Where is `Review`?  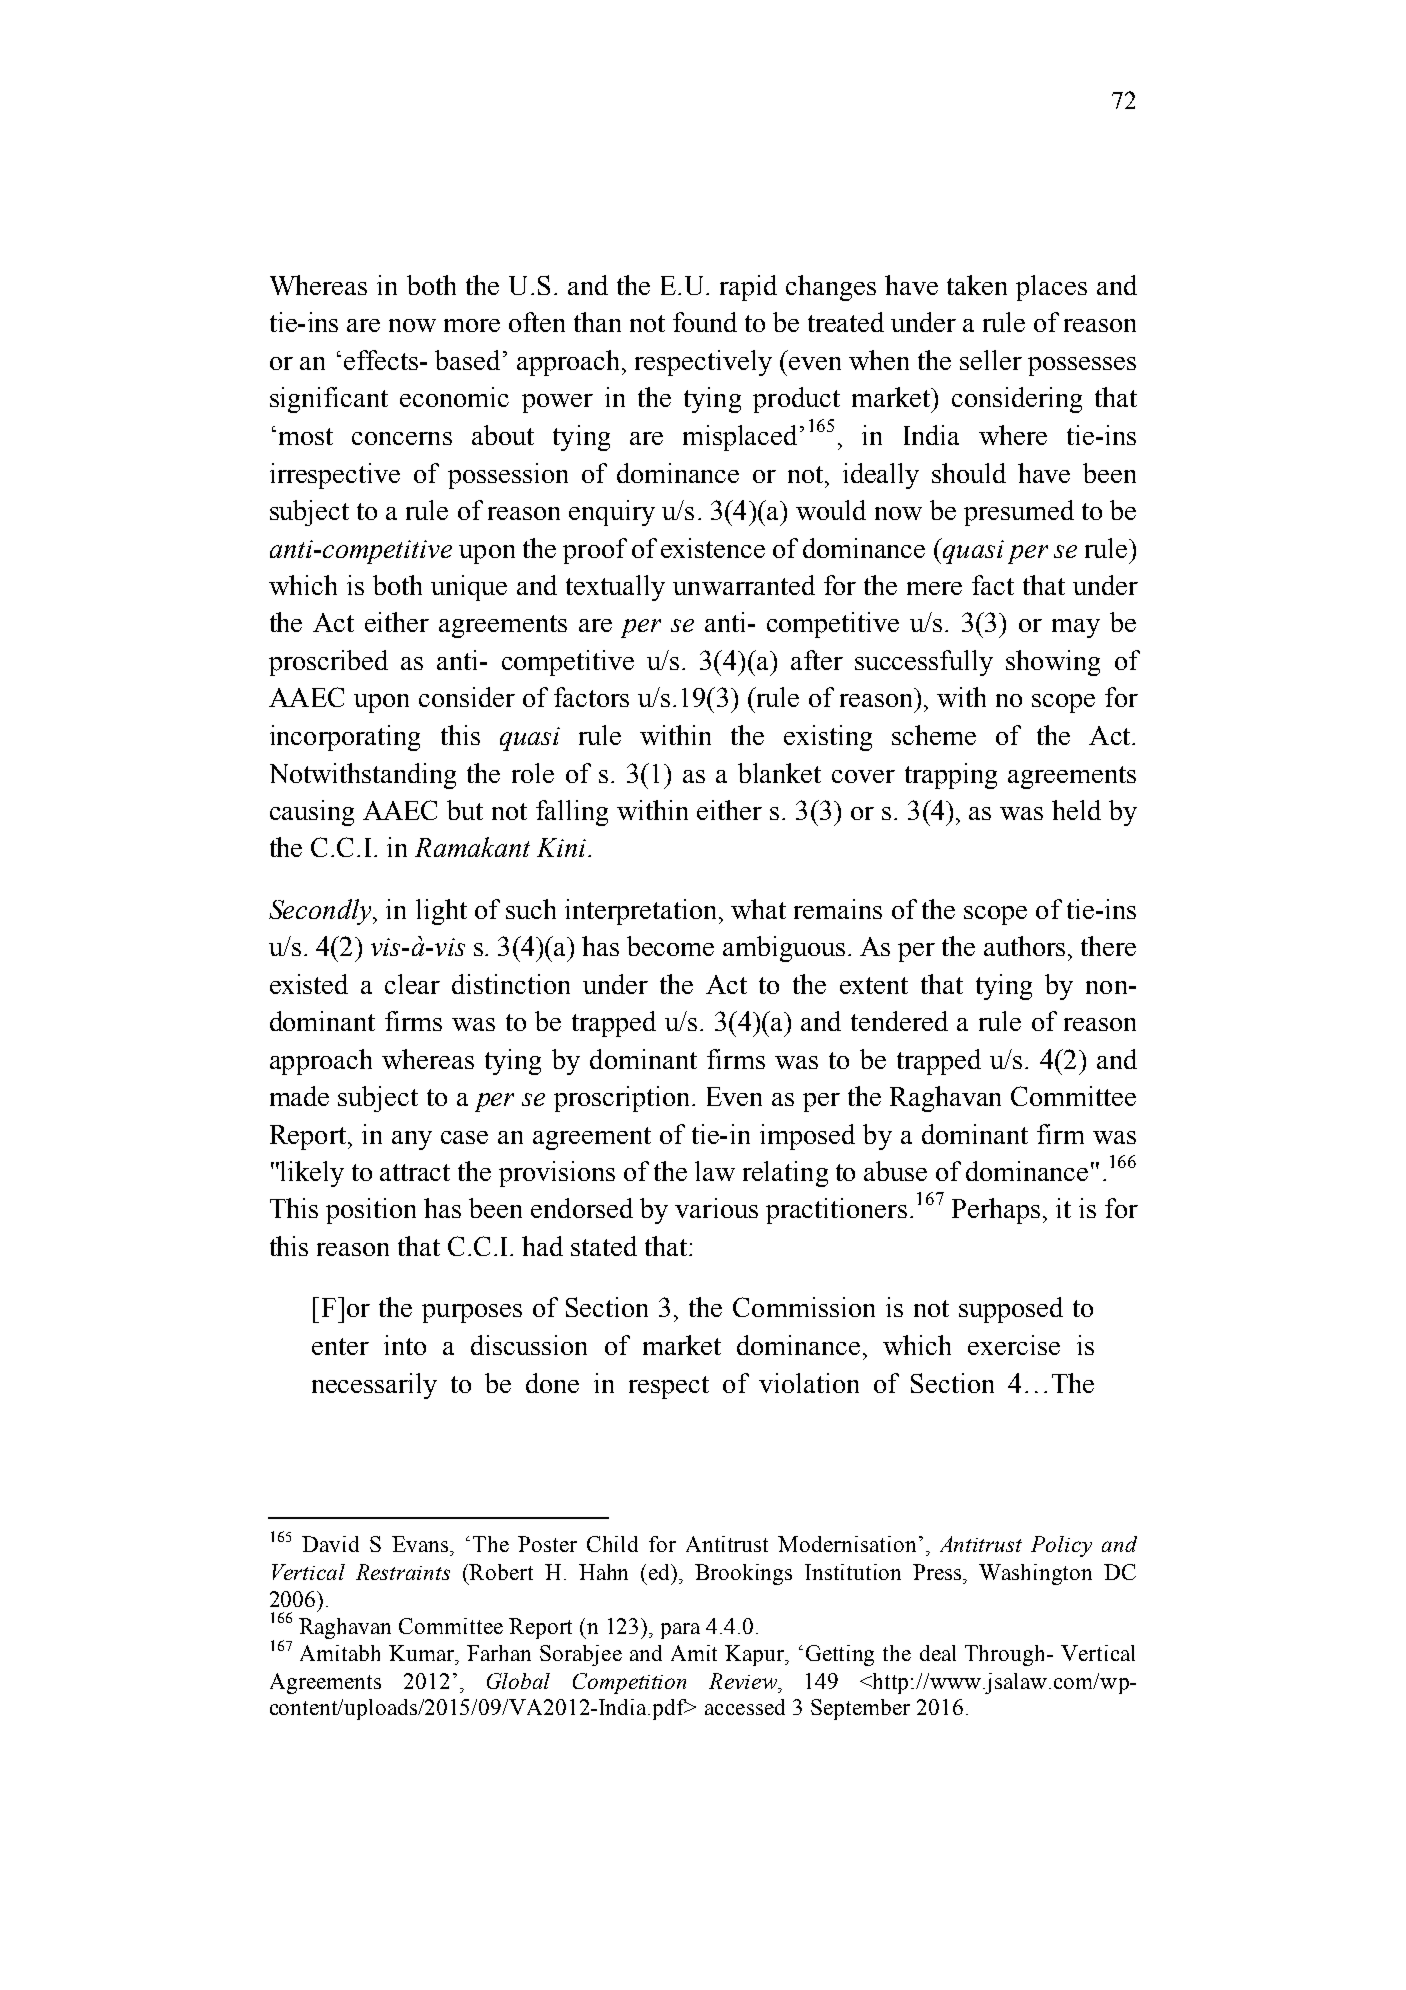
Review is located at coordinates (744, 1681).
